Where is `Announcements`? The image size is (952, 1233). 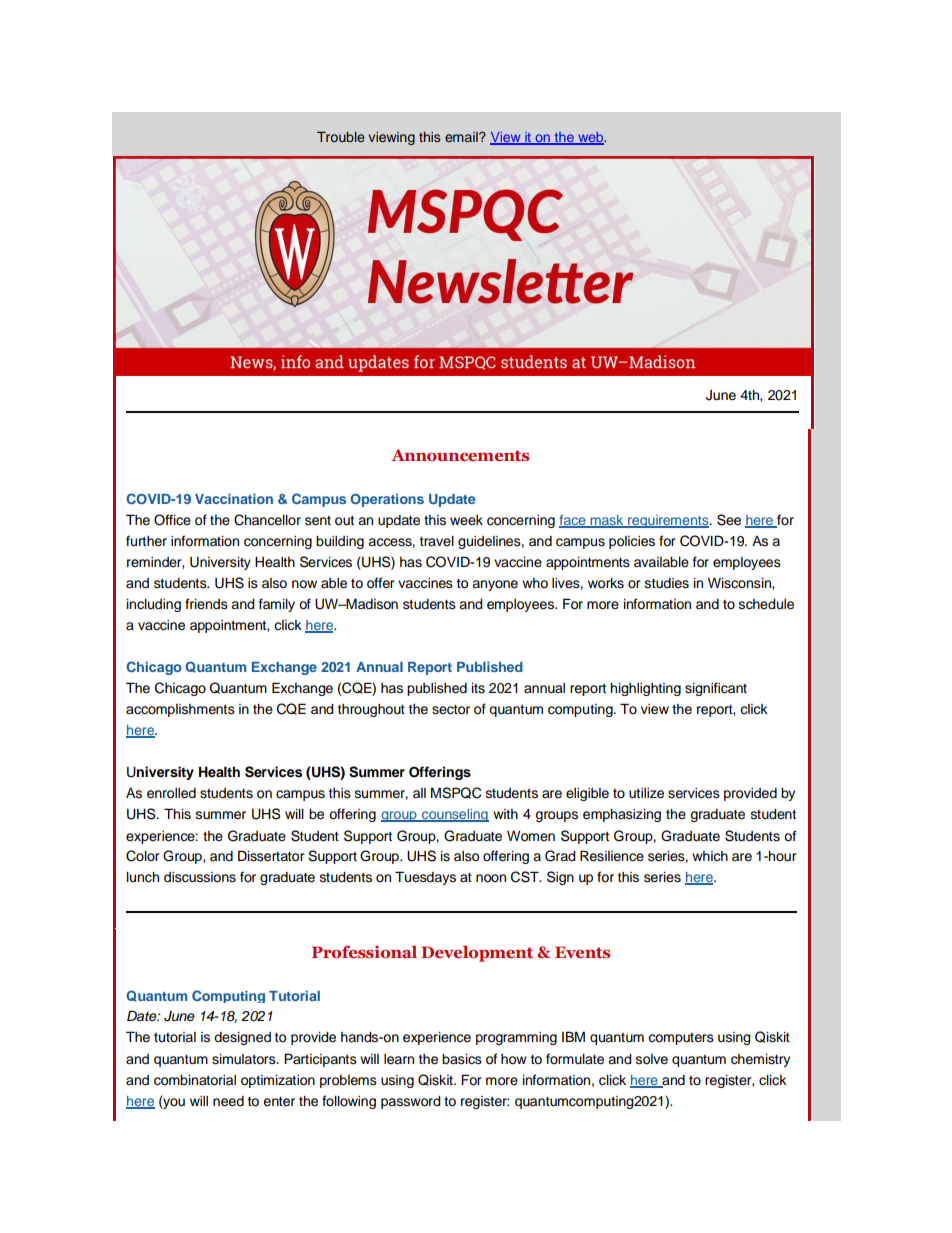 Announcements is located at coordinates (460, 455).
